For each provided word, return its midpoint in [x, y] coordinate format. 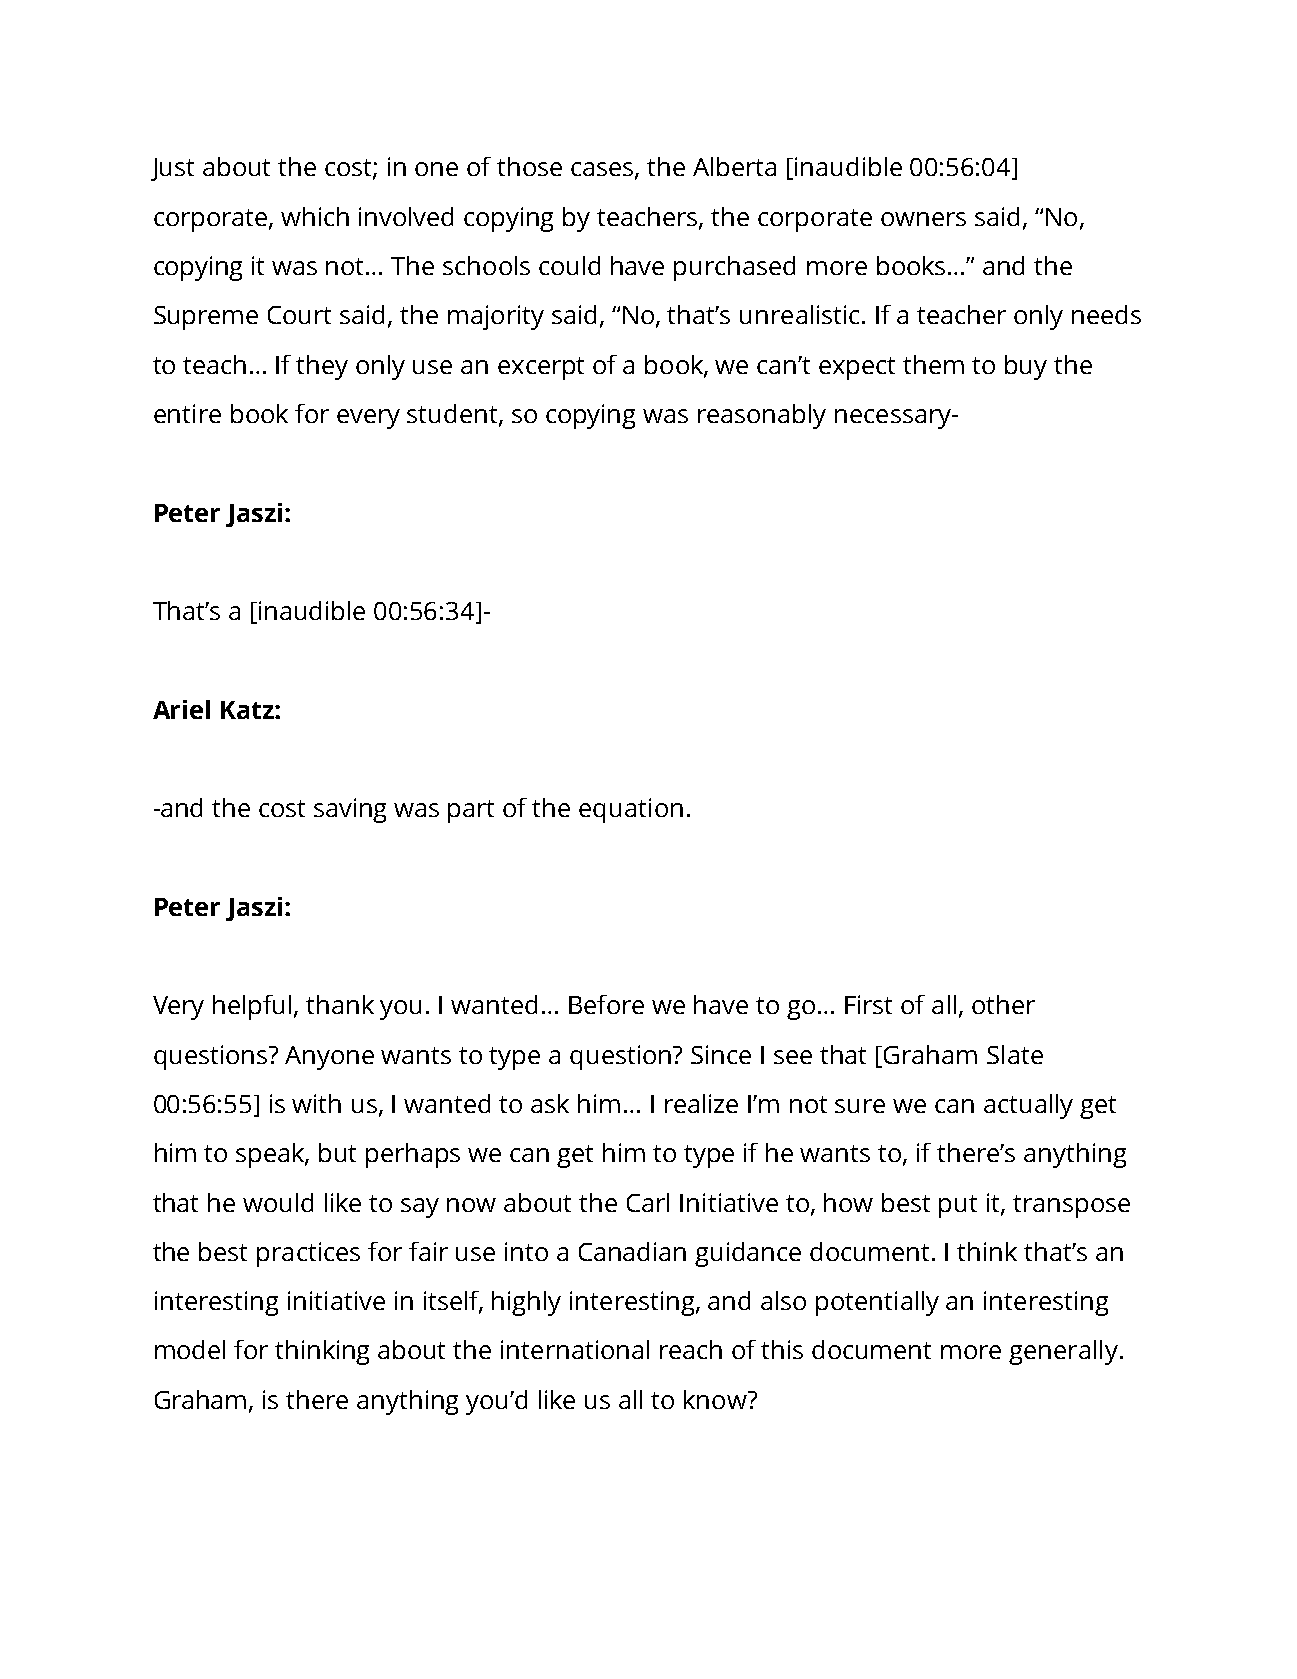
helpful [252, 1007]
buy [1026, 367]
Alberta [734, 166]
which [315, 216]
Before [606, 1004]
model [190, 1349]
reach [691, 1349]
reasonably [762, 416]
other [1003, 1004]
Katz [248, 710]
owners [923, 219]
